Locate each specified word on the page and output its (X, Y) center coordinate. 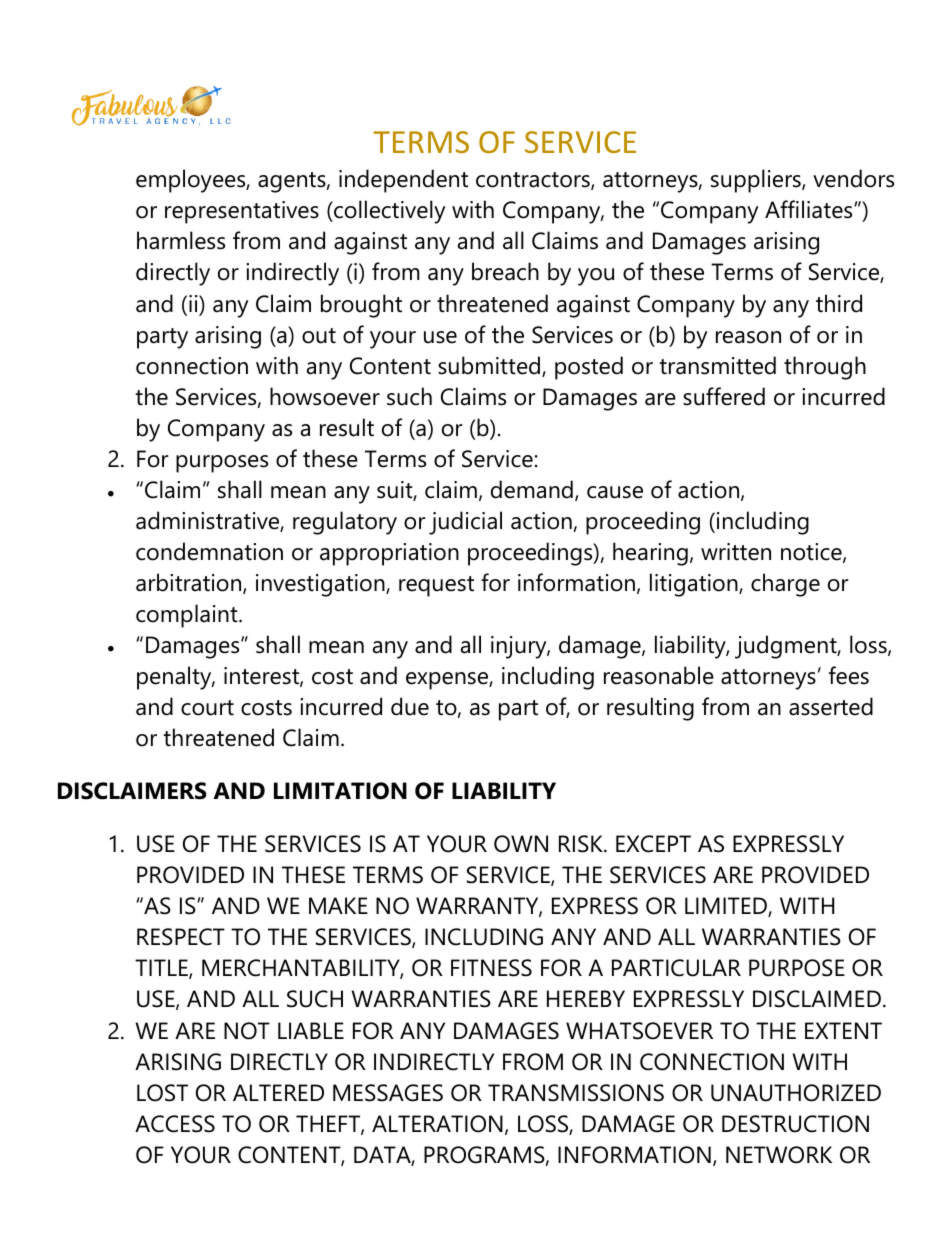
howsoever (325, 396)
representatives (242, 212)
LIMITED (727, 907)
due (410, 706)
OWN (521, 844)
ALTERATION (437, 1124)
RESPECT (181, 937)
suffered (724, 396)
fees (849, 675)
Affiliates (810, 209)
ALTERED (278, 1092)
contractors (534, 181)
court (207, 708)
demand (532, 489)
